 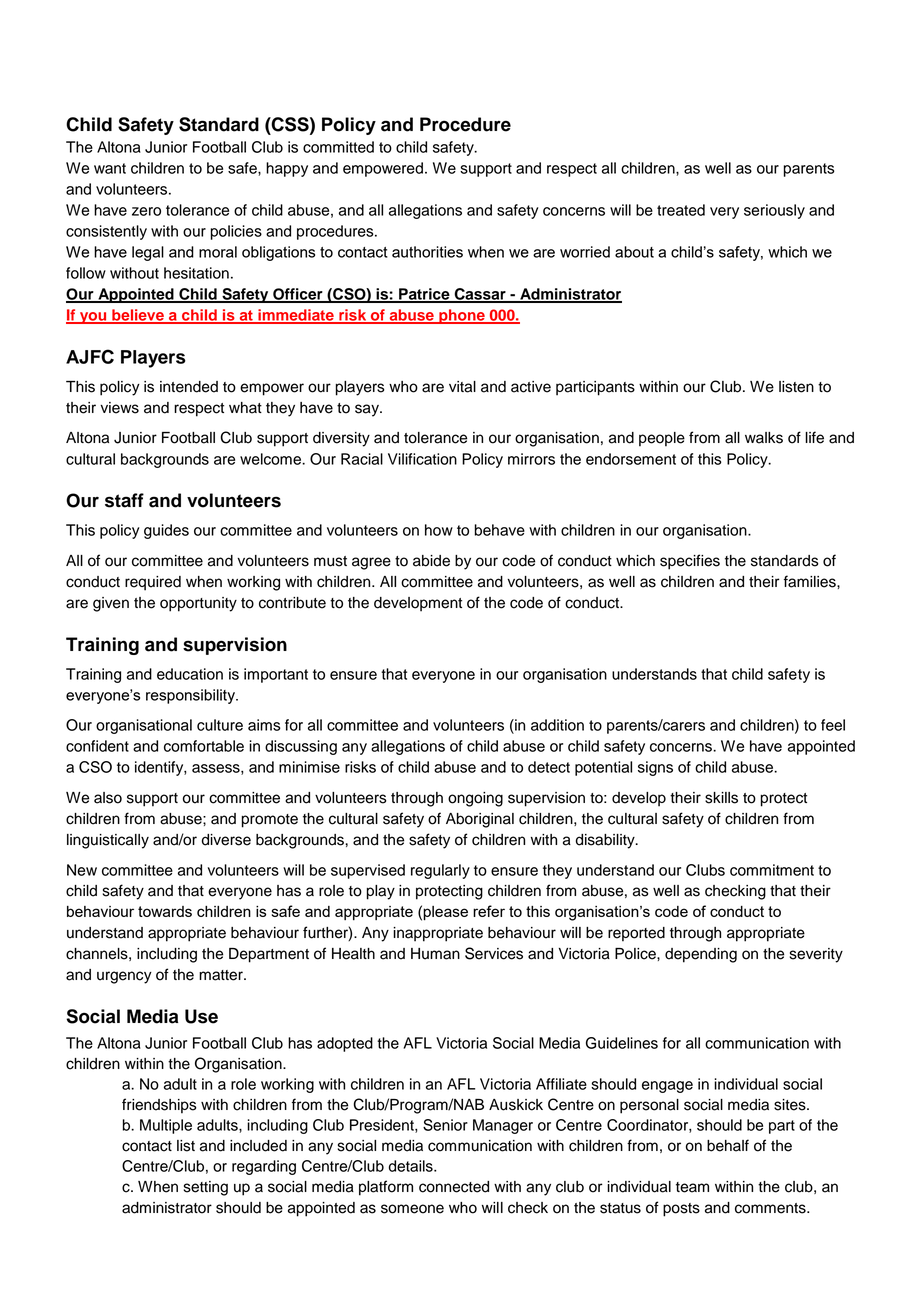 What do you see at coordinates (833, 725) in the image?
I see `feel` at bounding box center [833, 725].
